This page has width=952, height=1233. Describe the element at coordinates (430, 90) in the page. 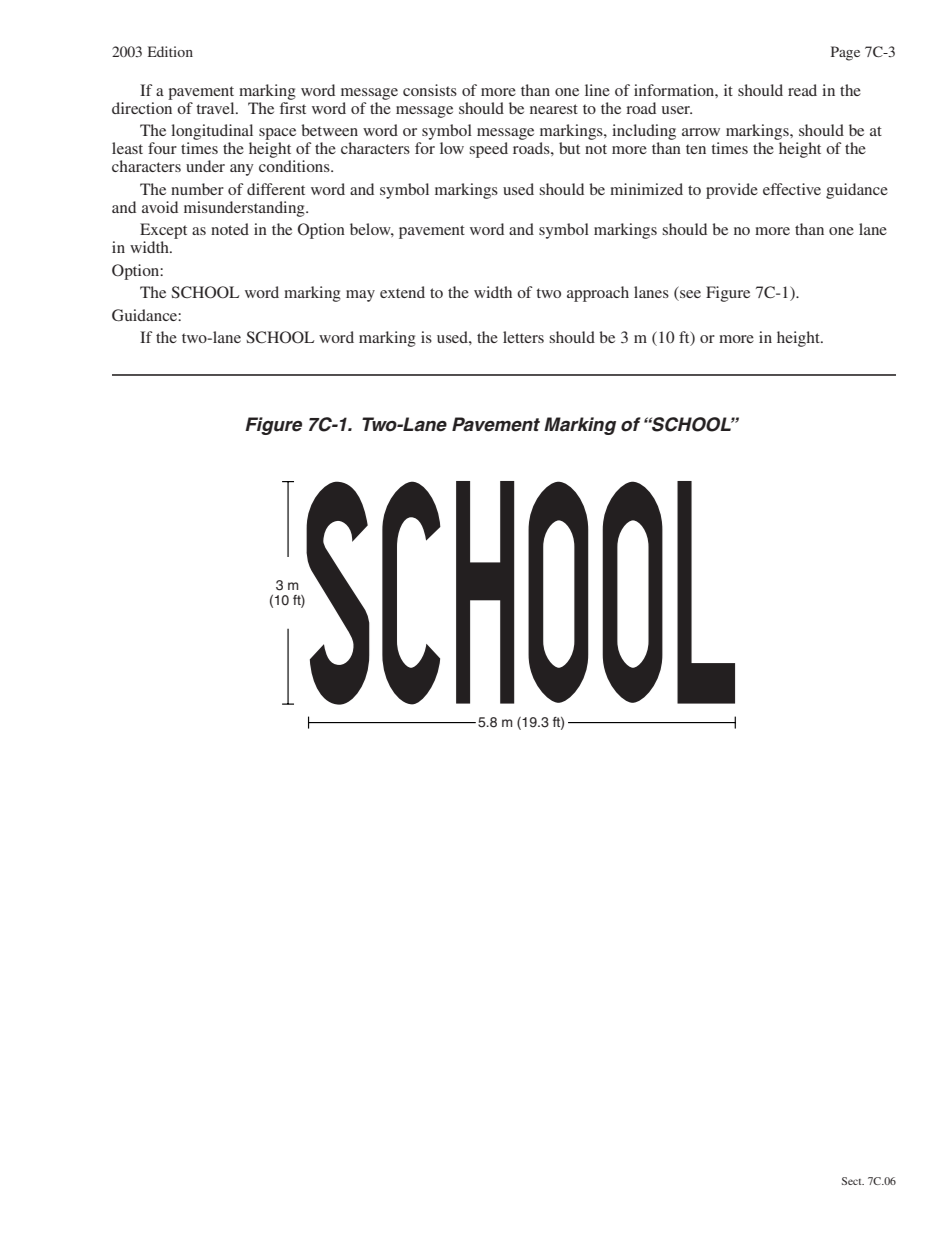

I see `consists` at that location.
